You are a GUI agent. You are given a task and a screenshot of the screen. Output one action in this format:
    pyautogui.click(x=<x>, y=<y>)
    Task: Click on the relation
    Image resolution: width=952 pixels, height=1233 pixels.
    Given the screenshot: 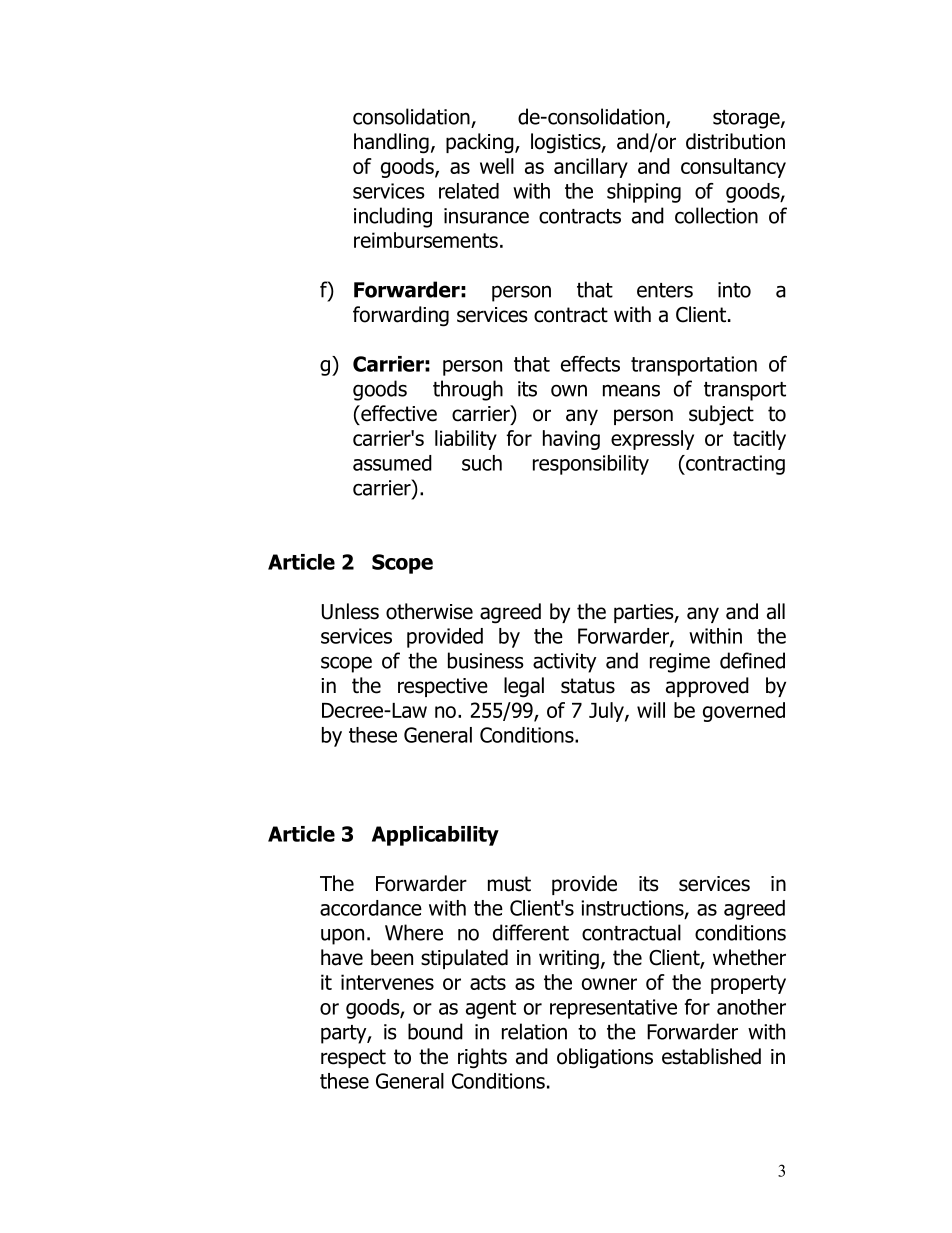 What is the action you would take?
    pyautogui.click(x=534, y=1031)
